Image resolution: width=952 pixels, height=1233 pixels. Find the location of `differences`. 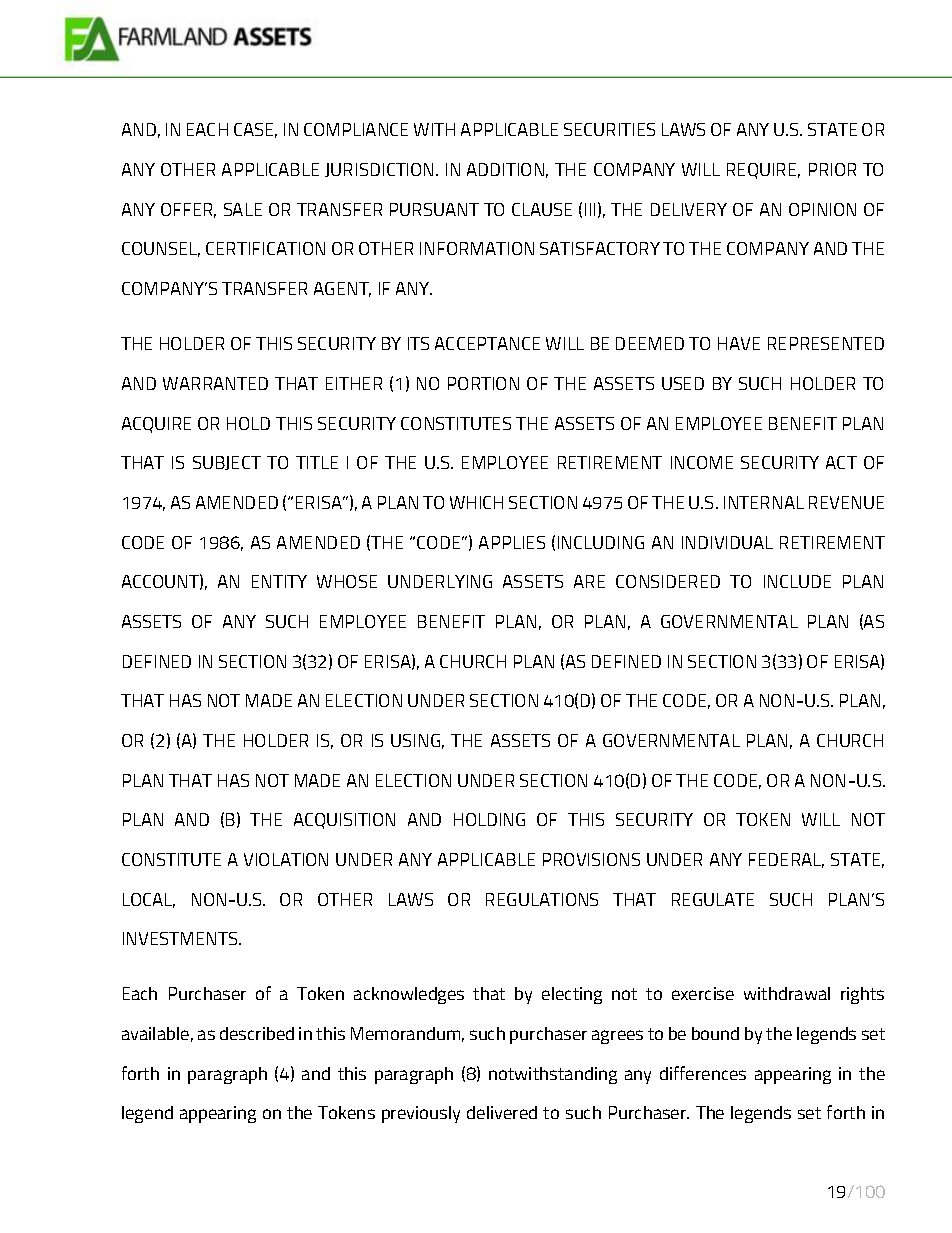

differences is located at coordinates (703, 1073).
